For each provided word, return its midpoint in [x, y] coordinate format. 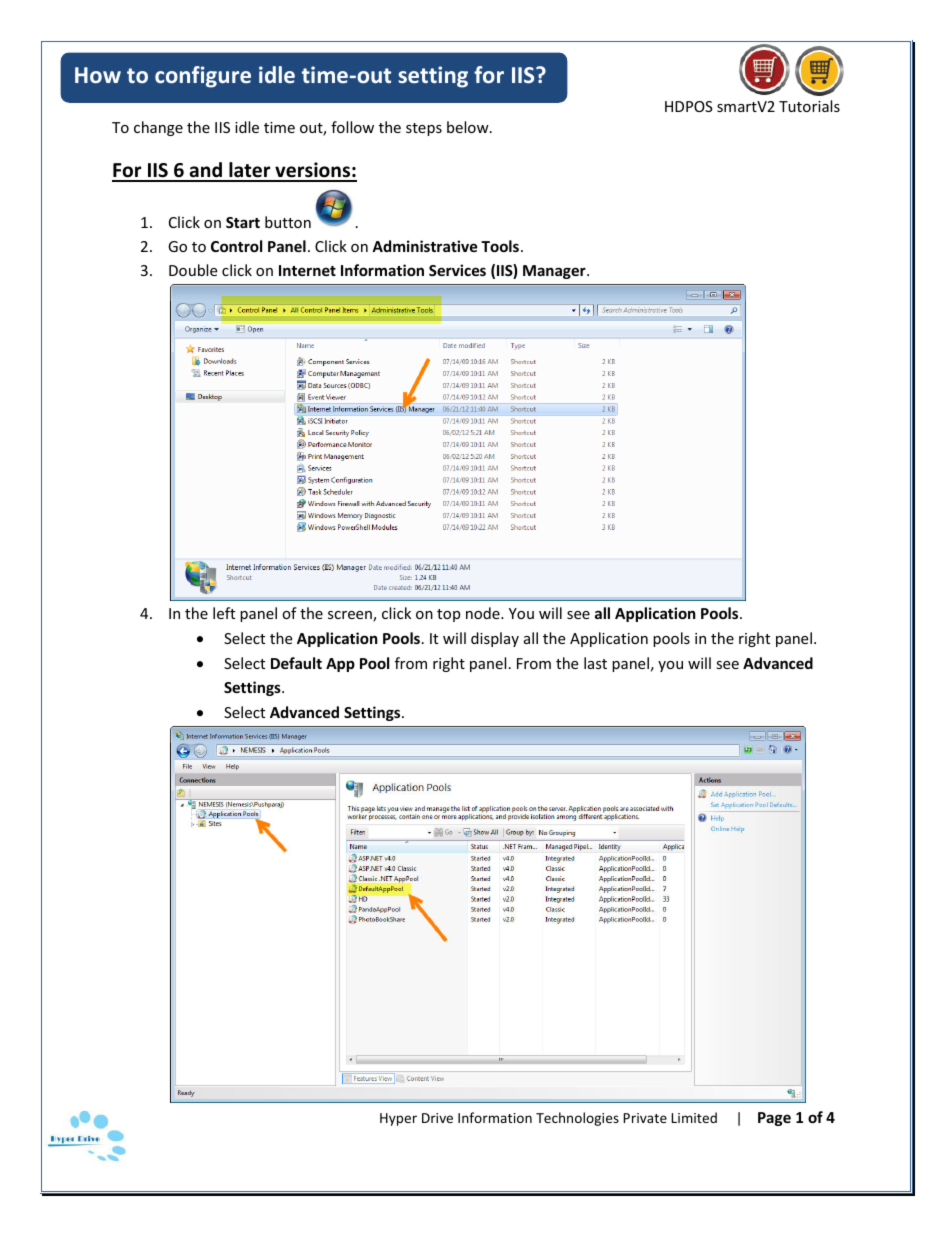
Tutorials [809, 106]
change [158, 128]
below [469, 127]
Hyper [398, 1119]
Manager [555, 272]
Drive [437, 1118]
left [224, 613]
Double [193, 270]
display [495, 639]
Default [296, 663]
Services [457, 270]
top [448, 615]
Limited [694, 1117]
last [595, 663]
